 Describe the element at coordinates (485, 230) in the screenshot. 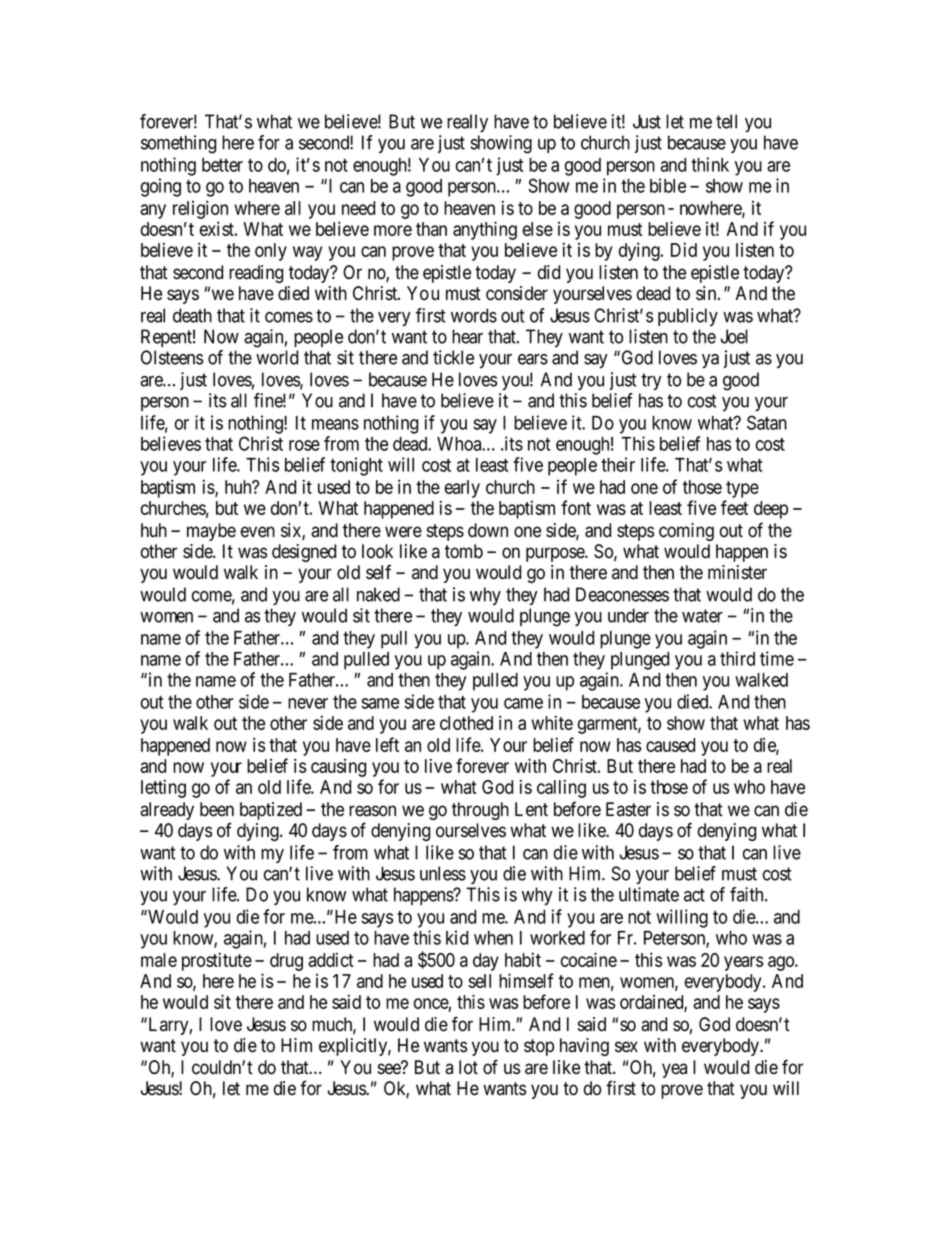

I see `anything` at that location.
